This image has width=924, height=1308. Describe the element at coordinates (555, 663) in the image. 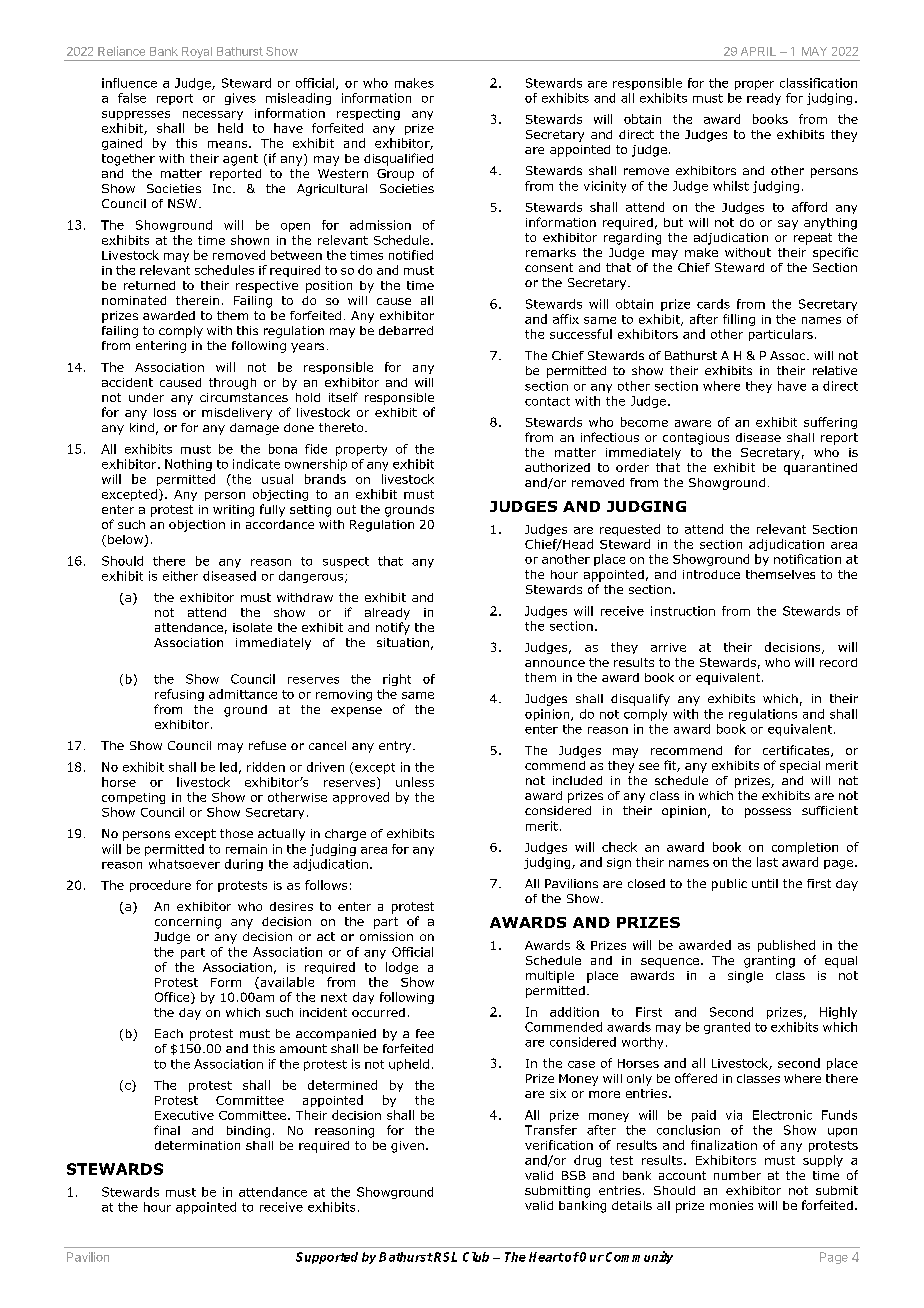

I see `announce` at that location.
